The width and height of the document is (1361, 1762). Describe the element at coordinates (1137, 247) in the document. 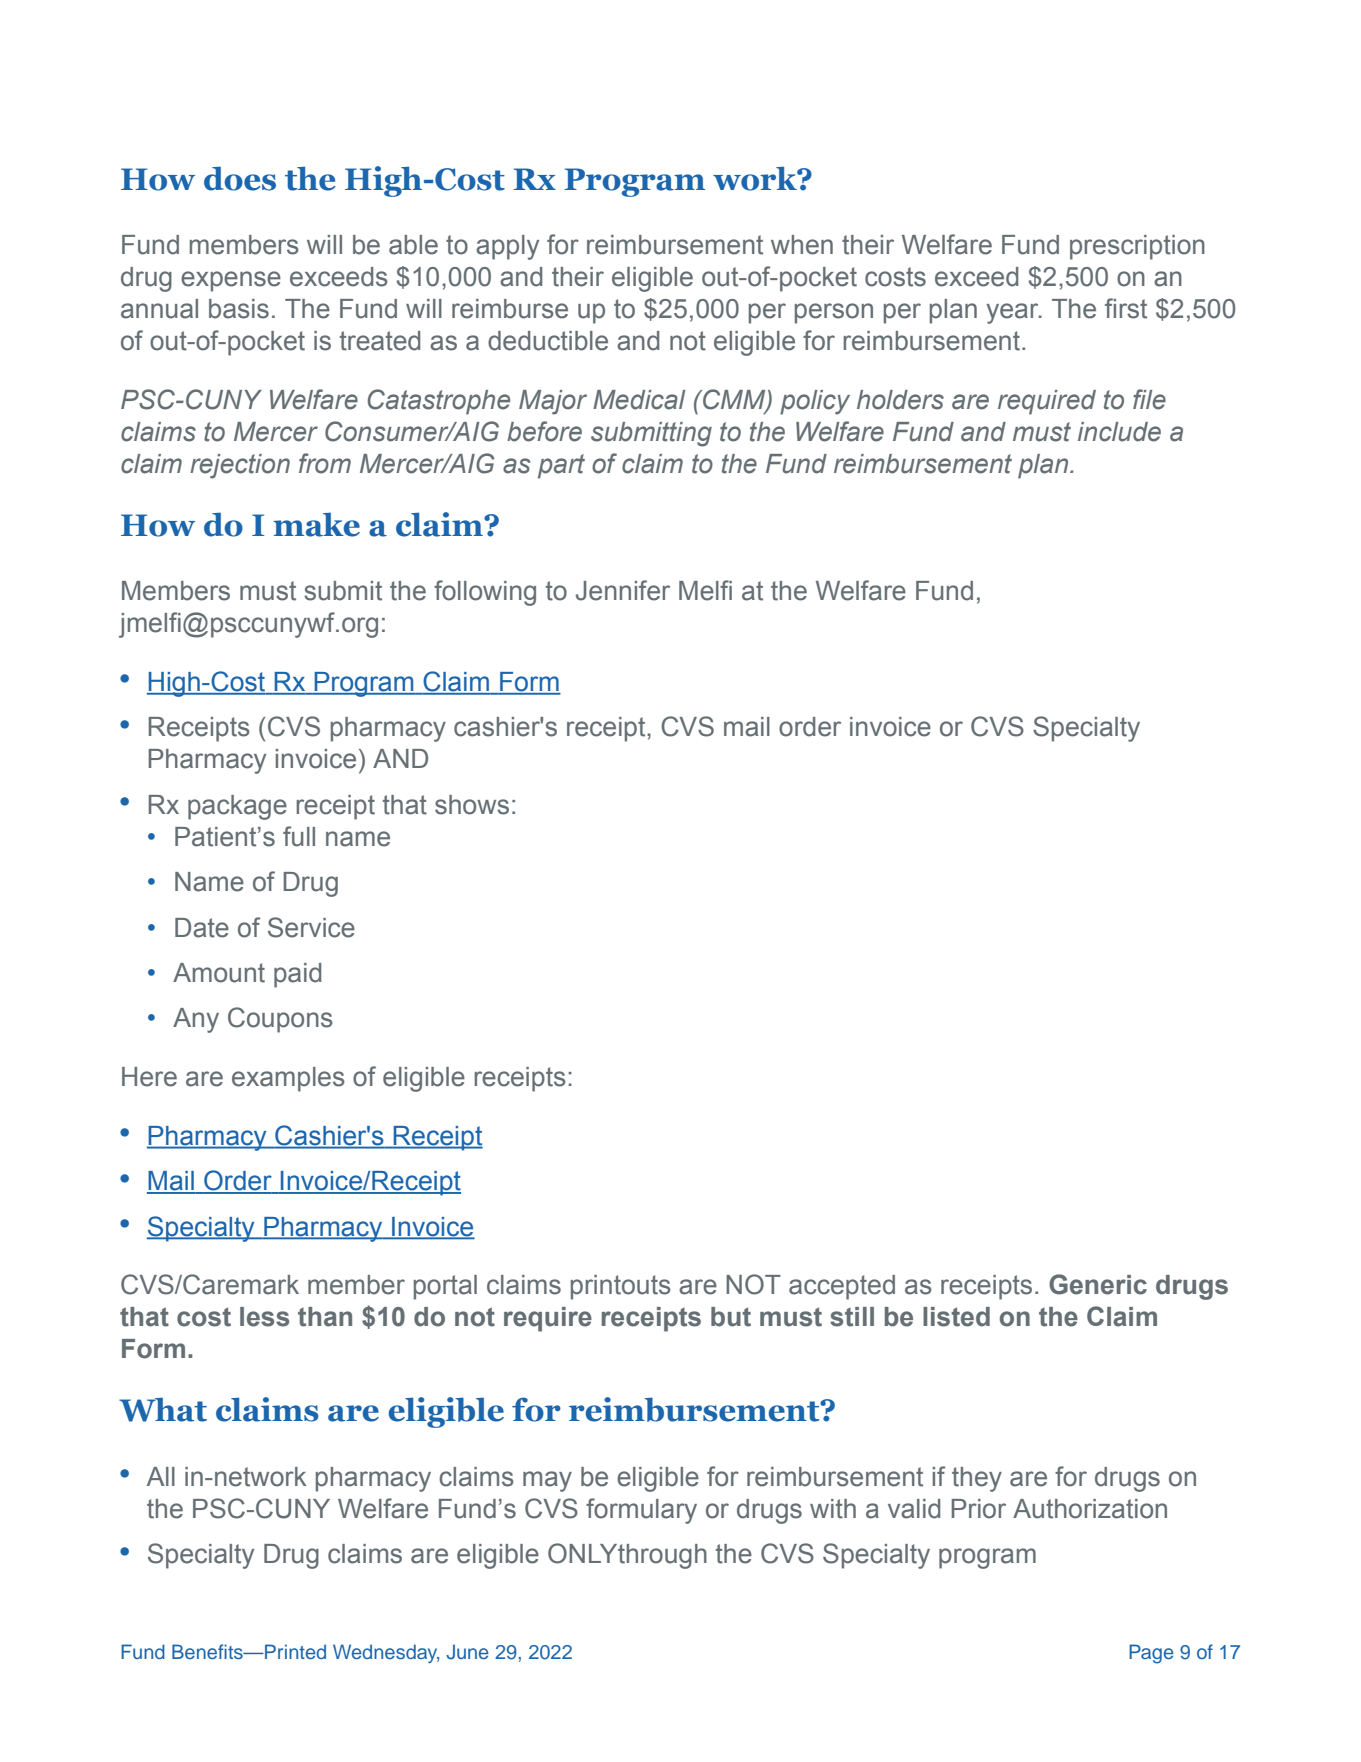

I see `prescription` at that location.
